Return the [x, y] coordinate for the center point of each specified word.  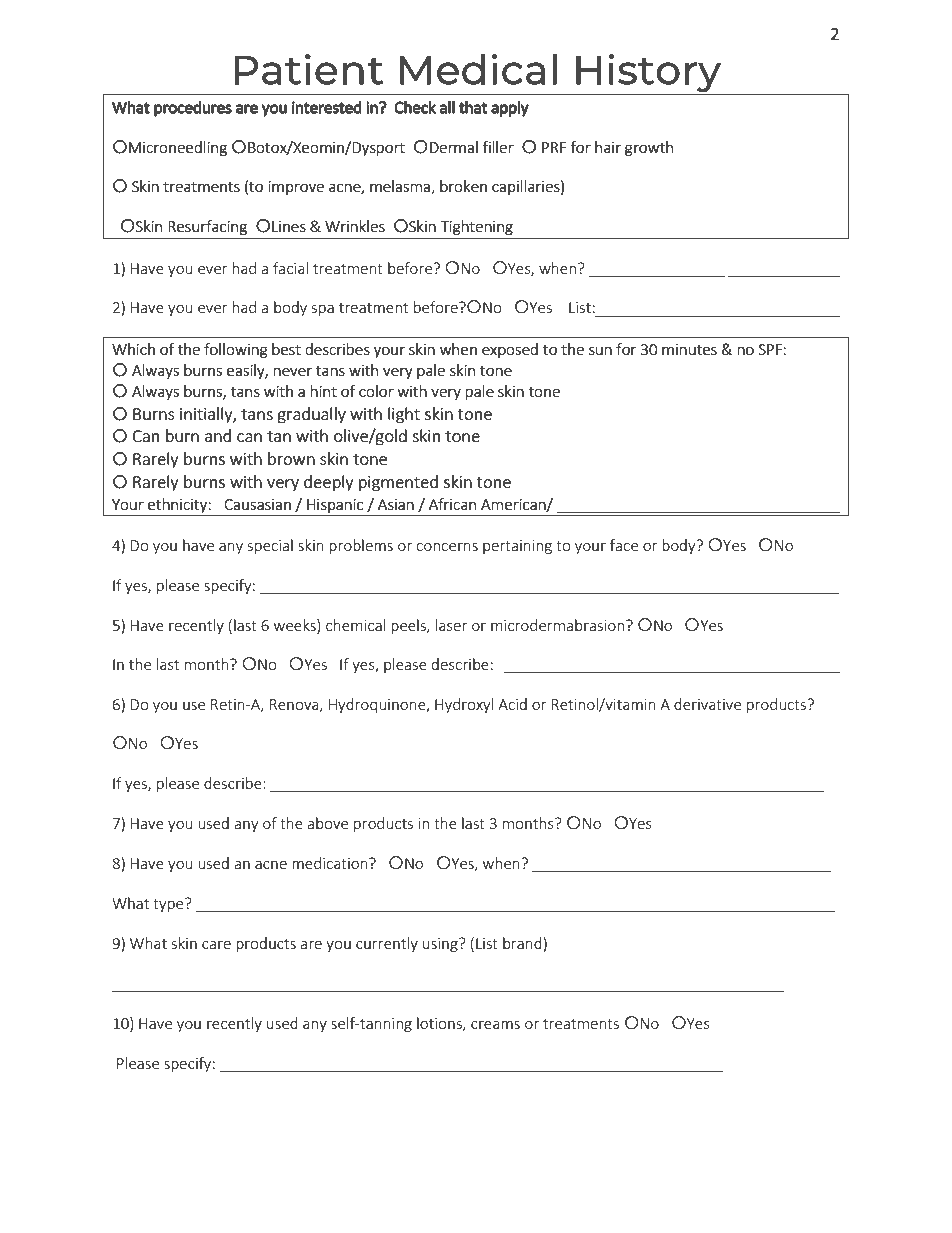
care [216, 945]
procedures [193, 109]
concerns [447, 547]
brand [522, 943]
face [624, 545]
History [648, 73]
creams [495, 1025]
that [473, 107]
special [270, 546]
